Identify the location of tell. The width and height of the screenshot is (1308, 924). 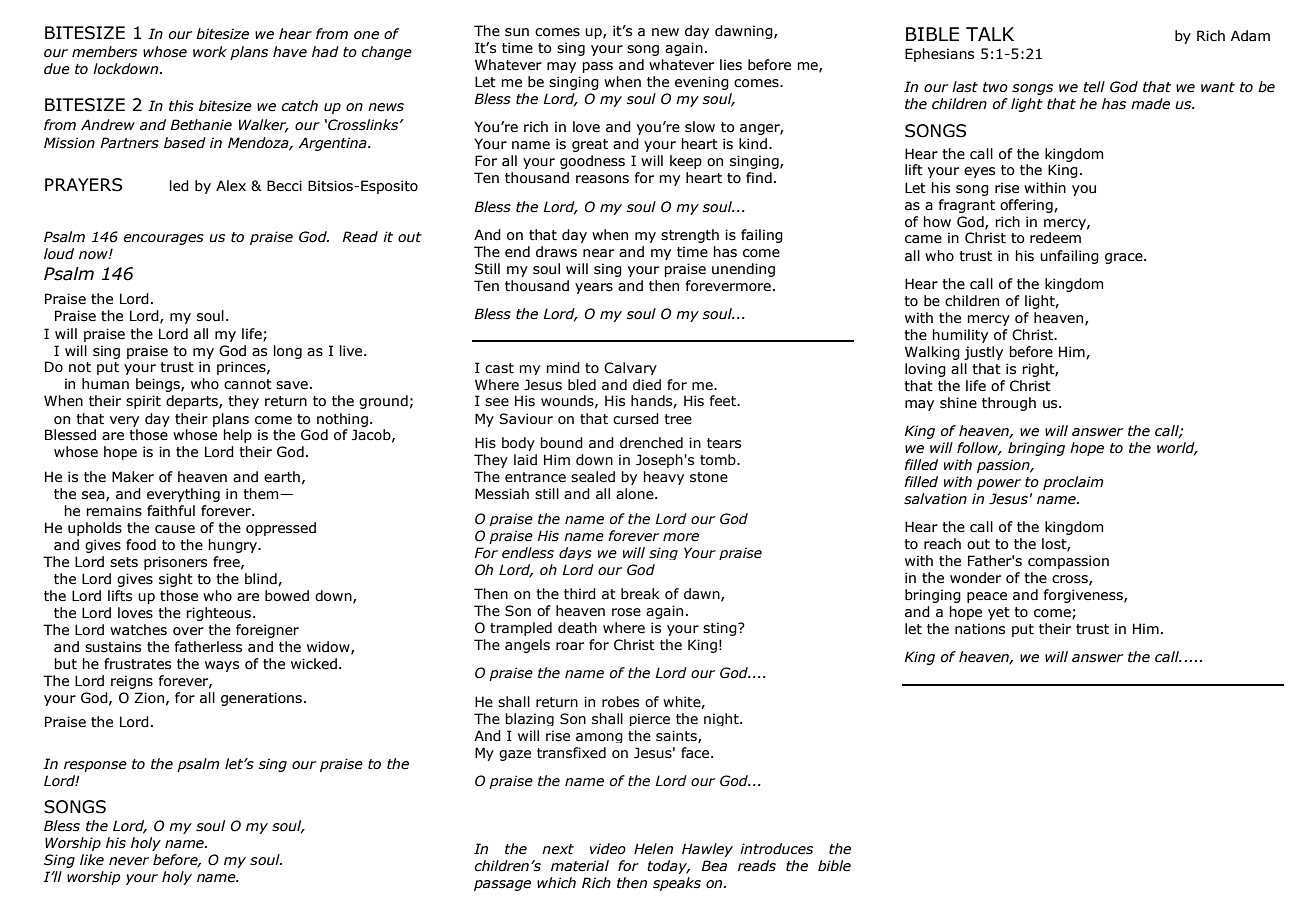
(1094, 87).
